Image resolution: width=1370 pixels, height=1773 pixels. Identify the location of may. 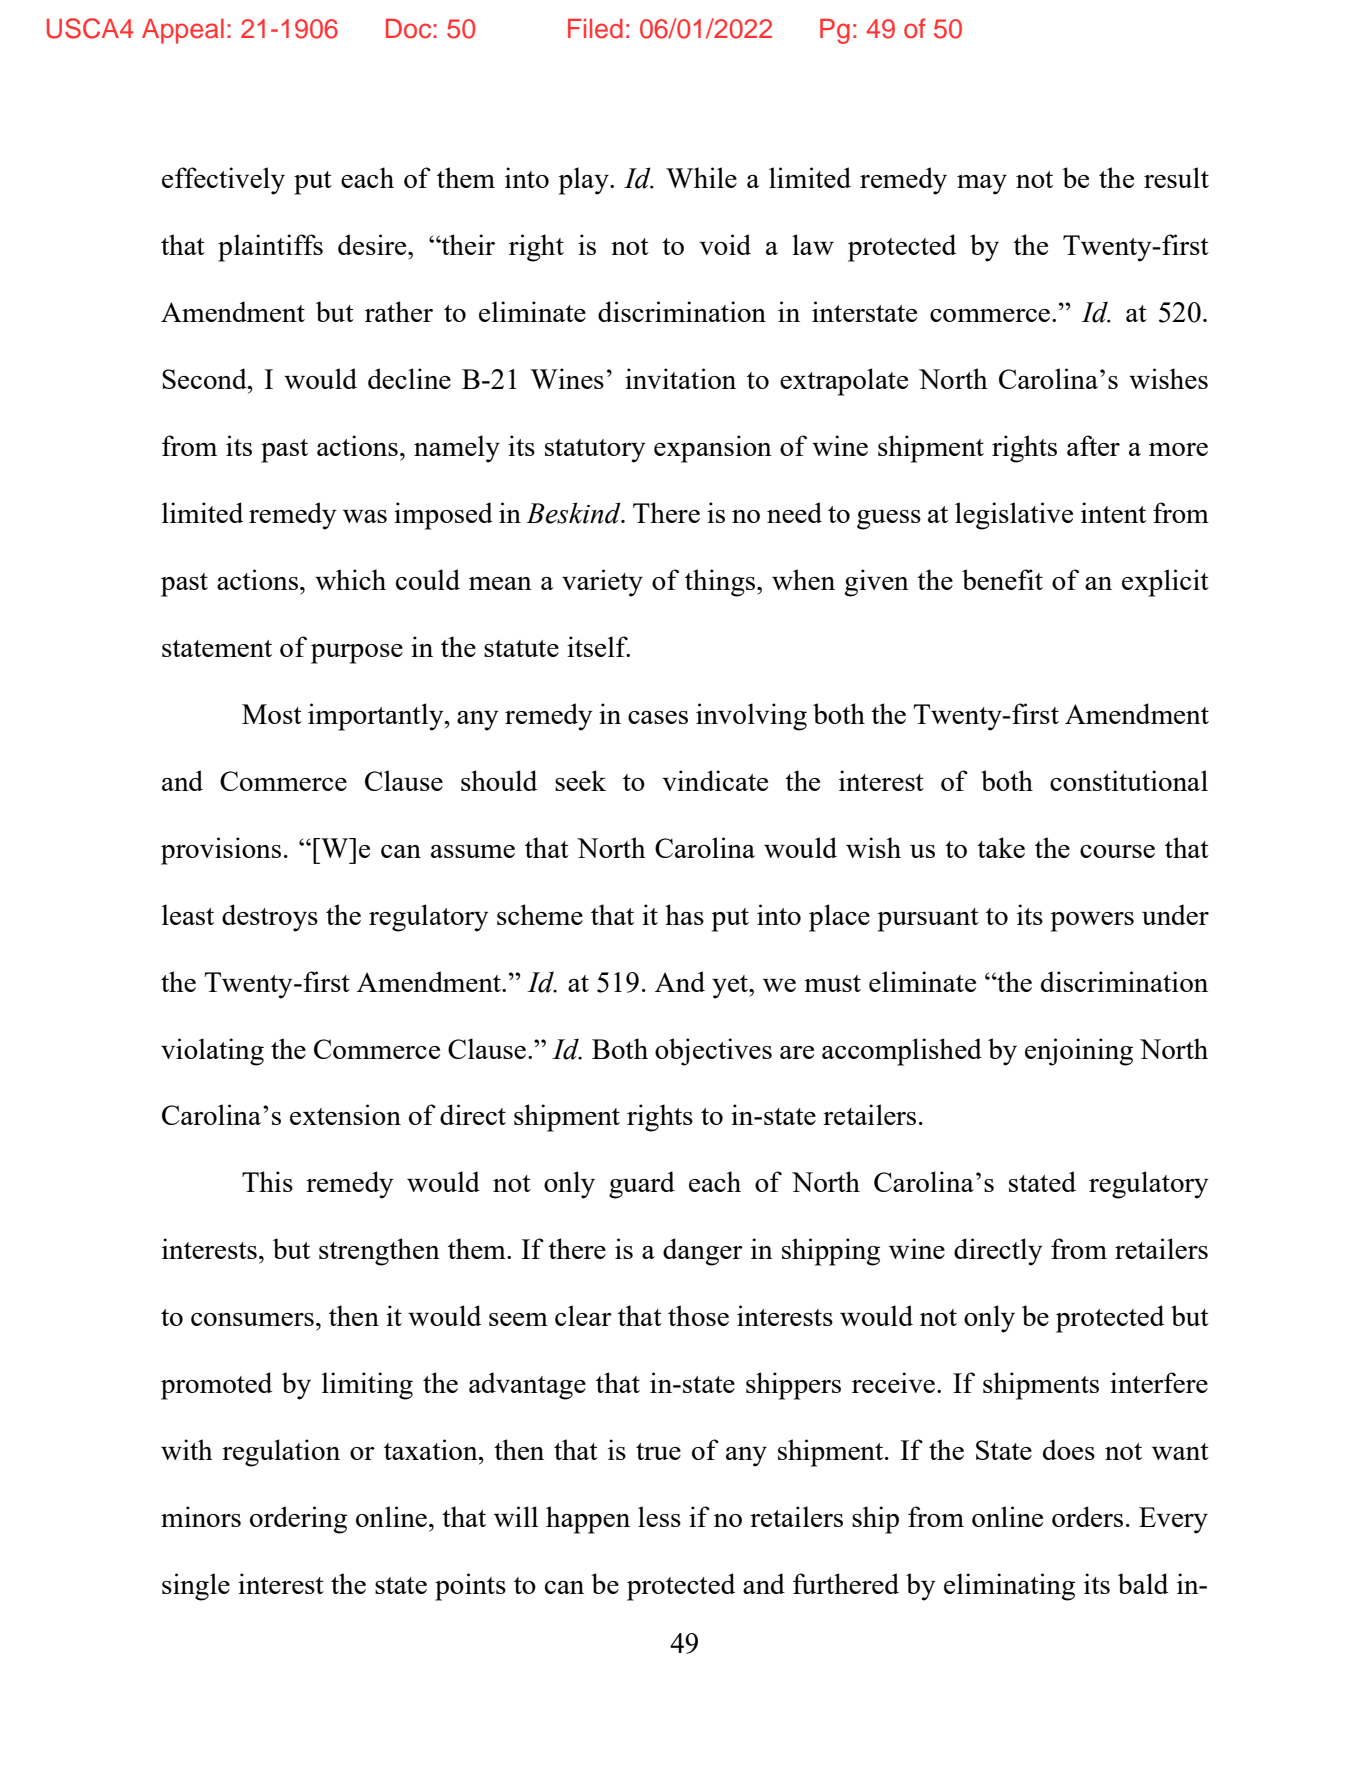
(982, 185).
